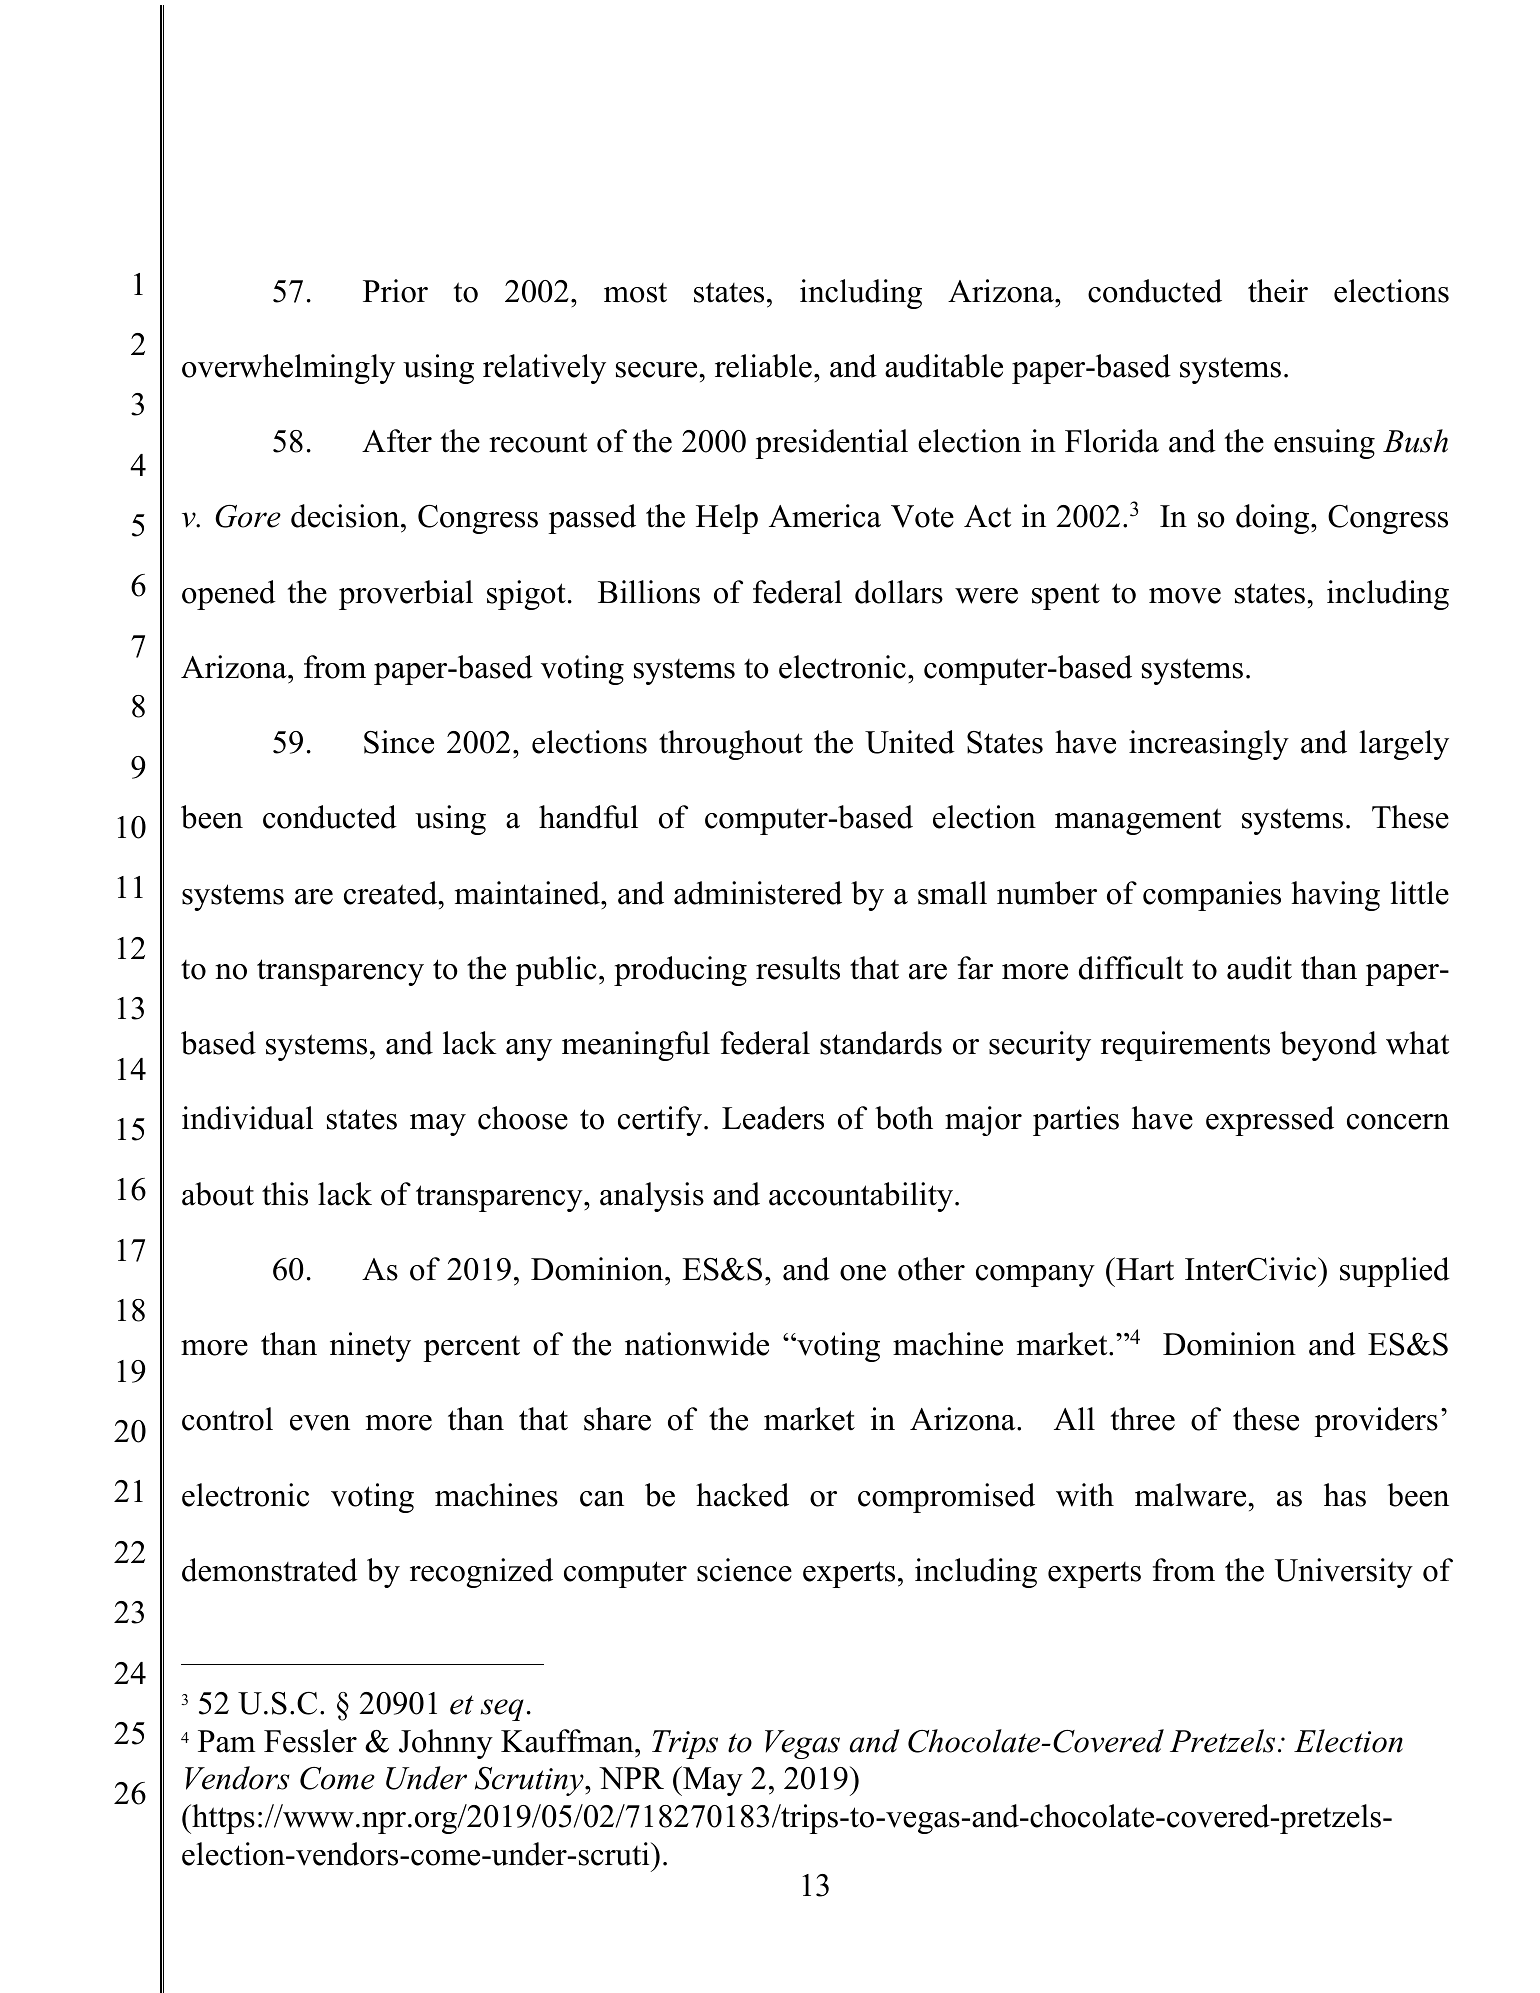 The height and width of the page is (1993, 1540). I want to click on Prior, so click(395, 291).
